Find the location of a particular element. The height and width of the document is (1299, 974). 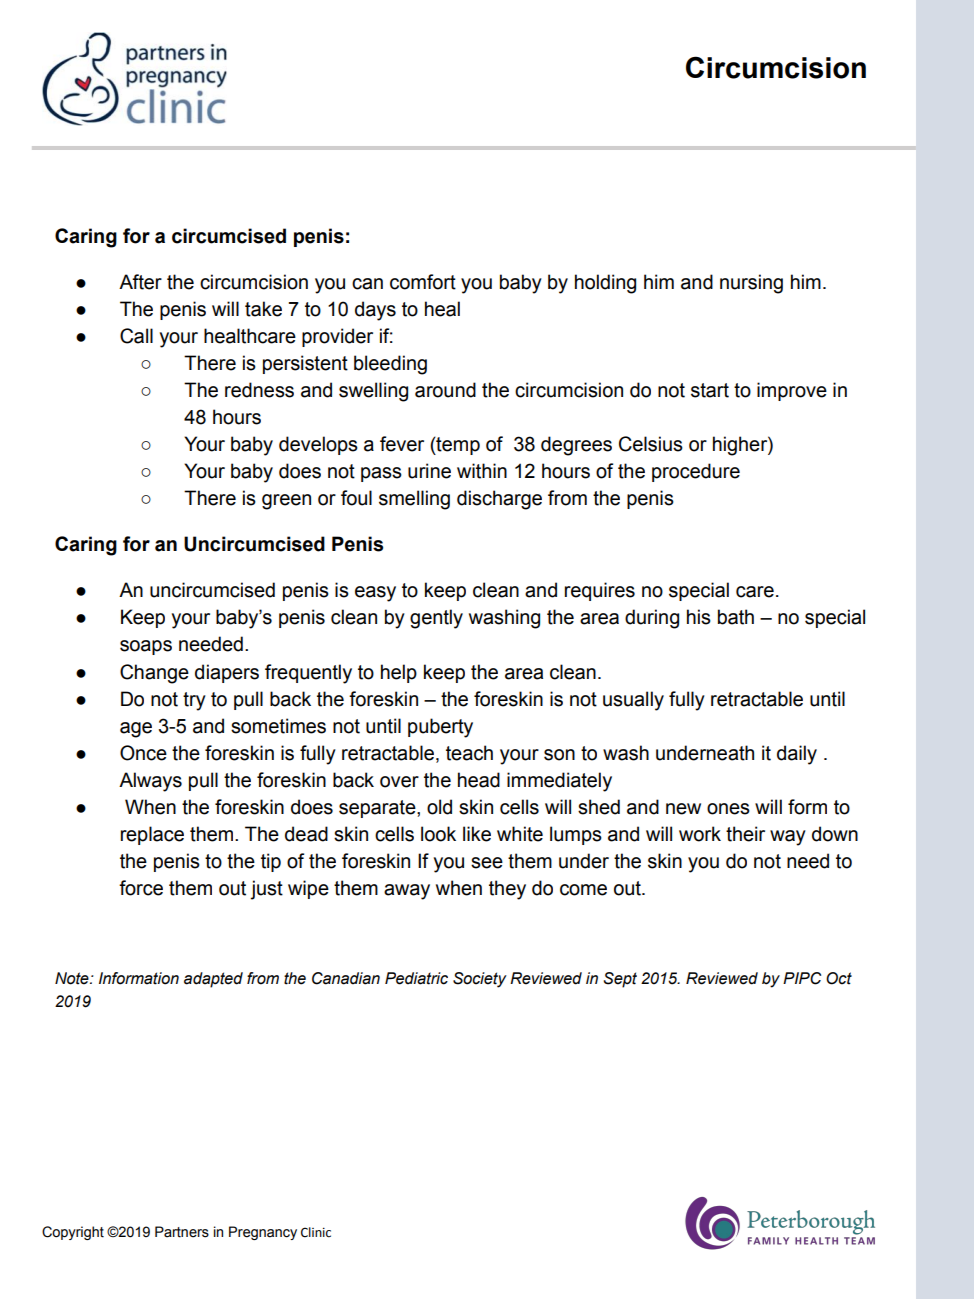

Once is located at coordinates (143, 753).
